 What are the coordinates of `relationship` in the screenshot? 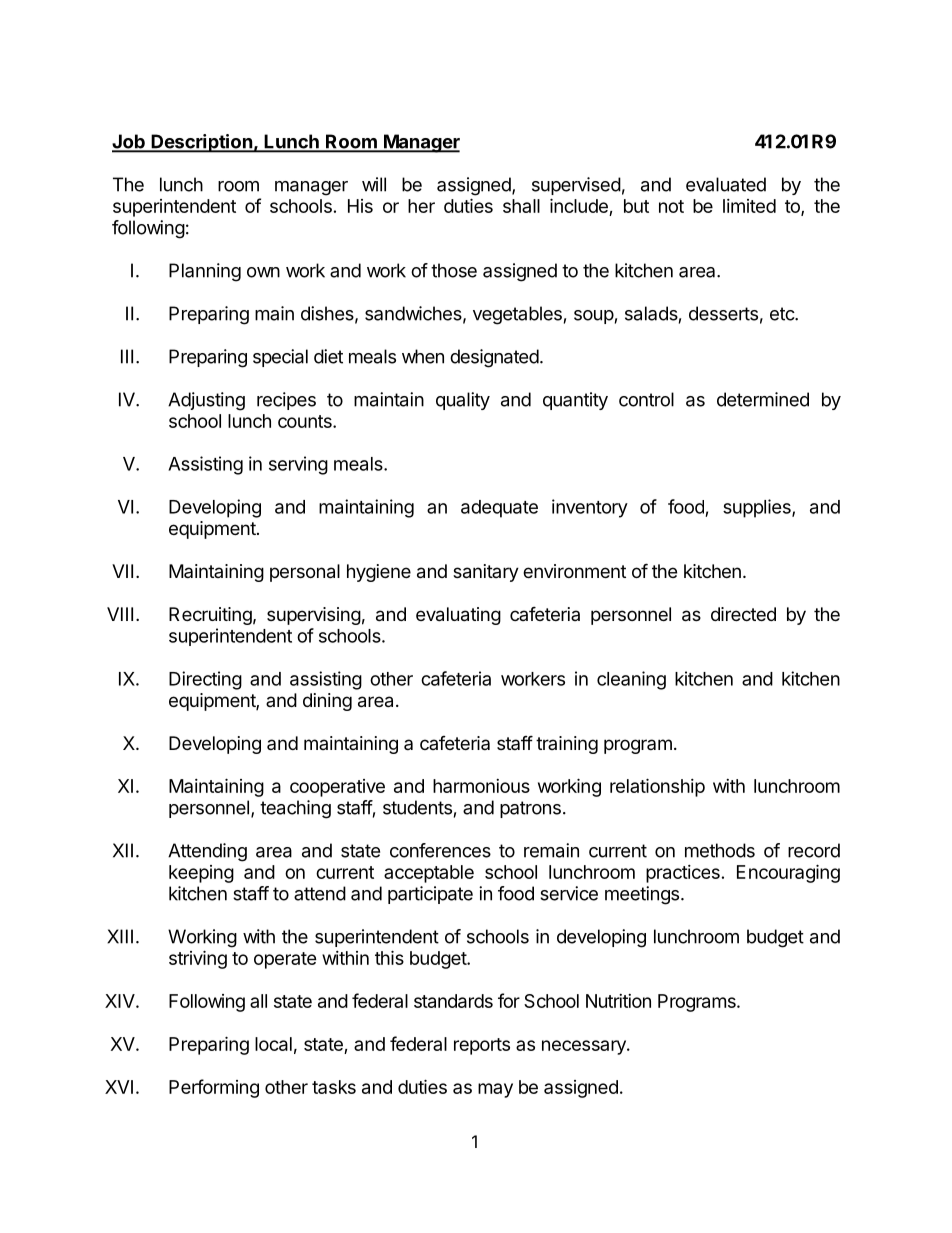 It's located at (657, 787).
